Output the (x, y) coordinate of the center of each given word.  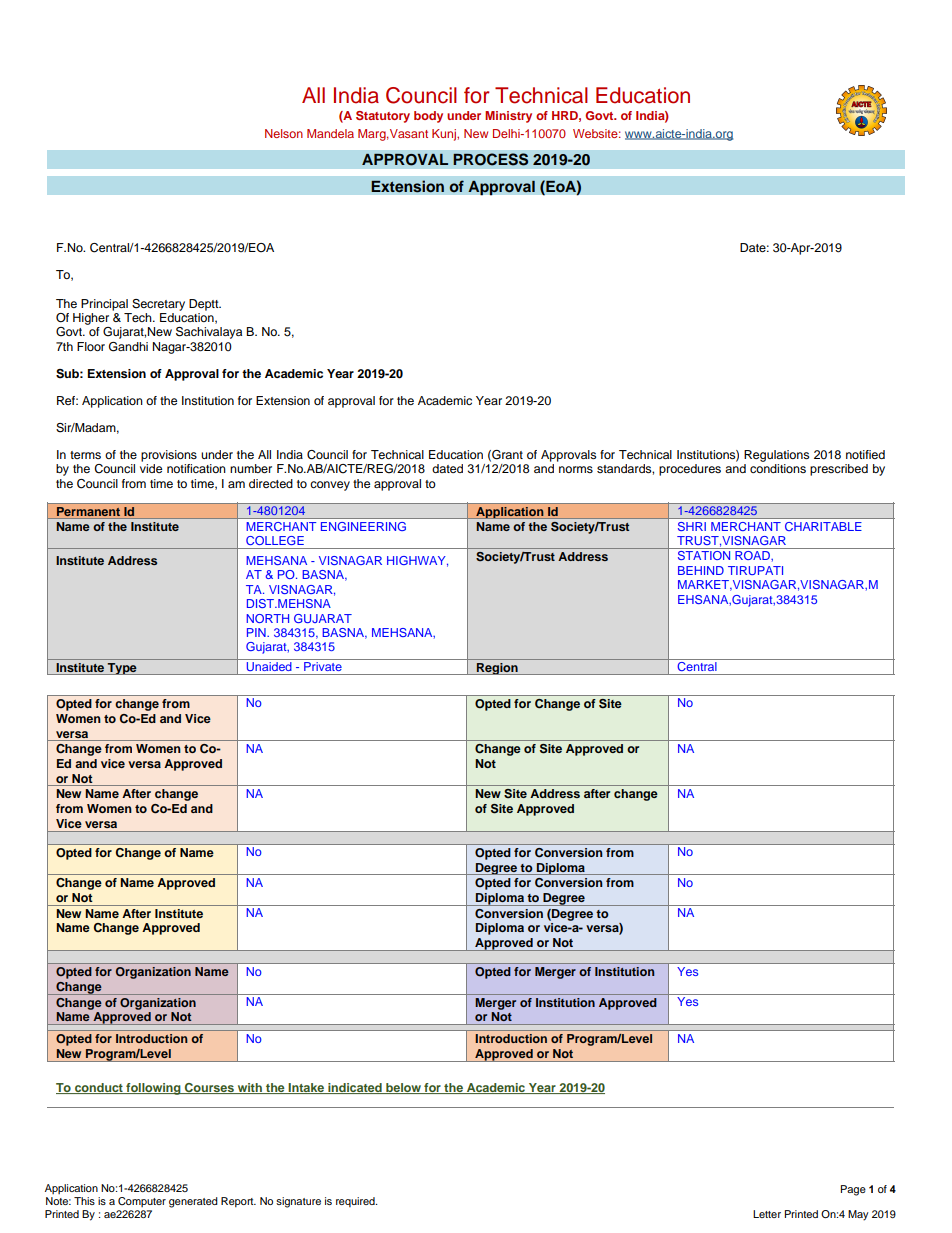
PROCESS (491, 159)
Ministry (508, 117)
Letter (767, 1214)
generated (193, 1202)
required (356, 1202)
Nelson (284, 133)
